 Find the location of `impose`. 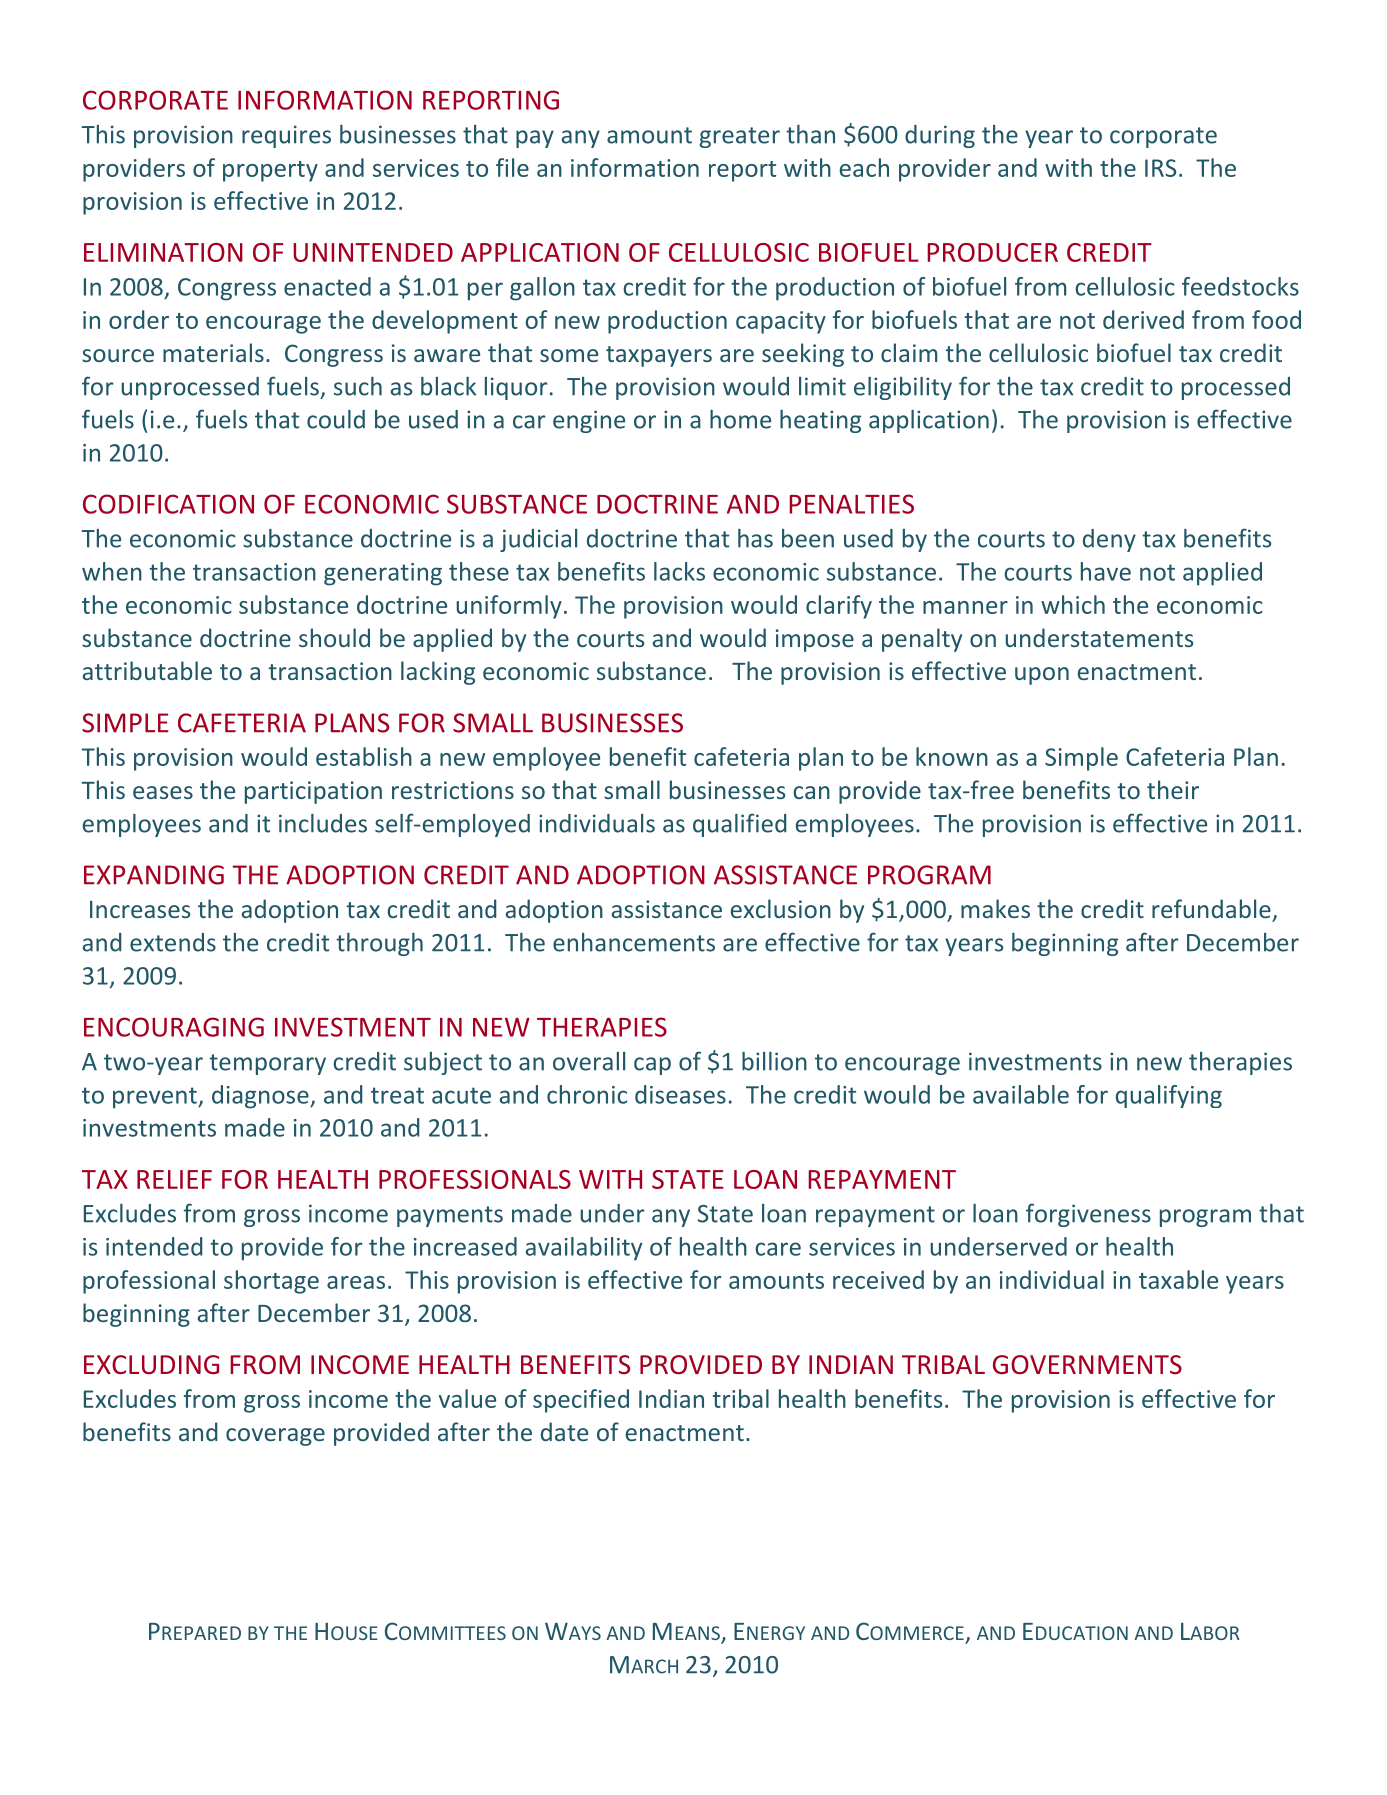

impose is located at coordinates (815, 640).
